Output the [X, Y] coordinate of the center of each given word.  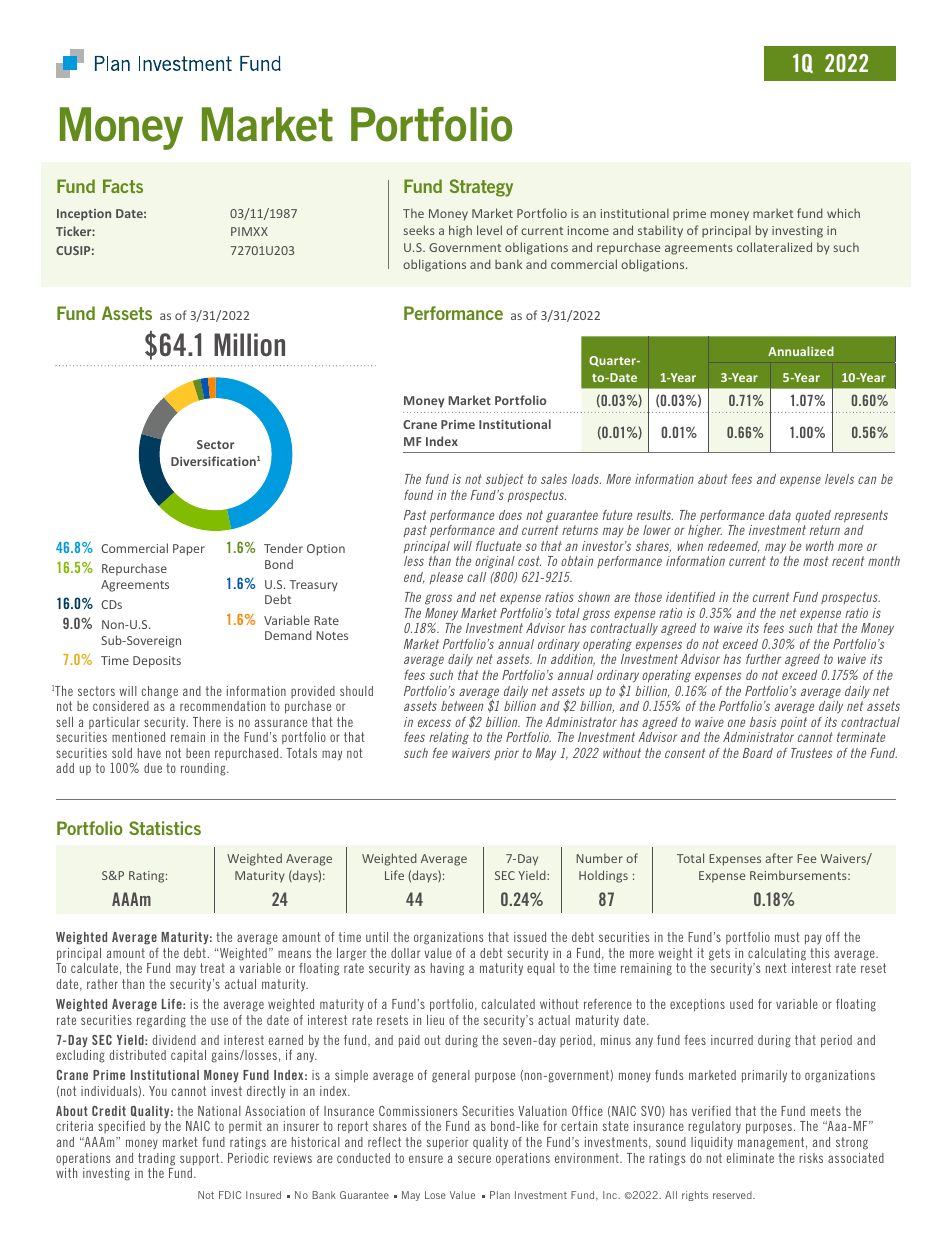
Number [599, 858]
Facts [123, 186]
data [780, 515]
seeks [419, 230]
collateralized [774, 247]
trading [156, 1159]
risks [811, 1158]
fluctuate [498, 546]
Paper [189, 550]
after [779, 858]
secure [474, 1159]
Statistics [165, 828]
